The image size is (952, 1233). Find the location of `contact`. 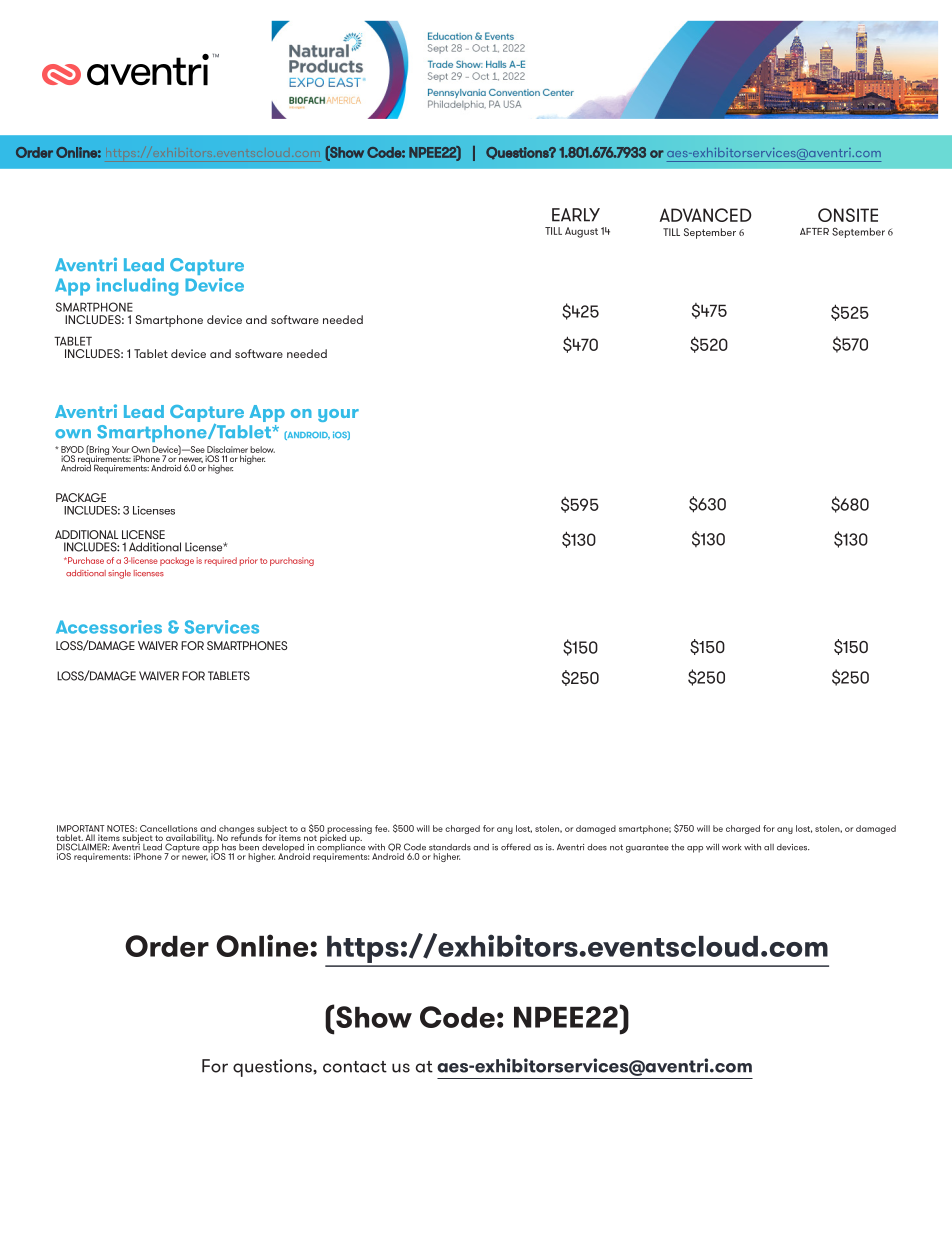

contact is located at coordinates (355, 1067).
